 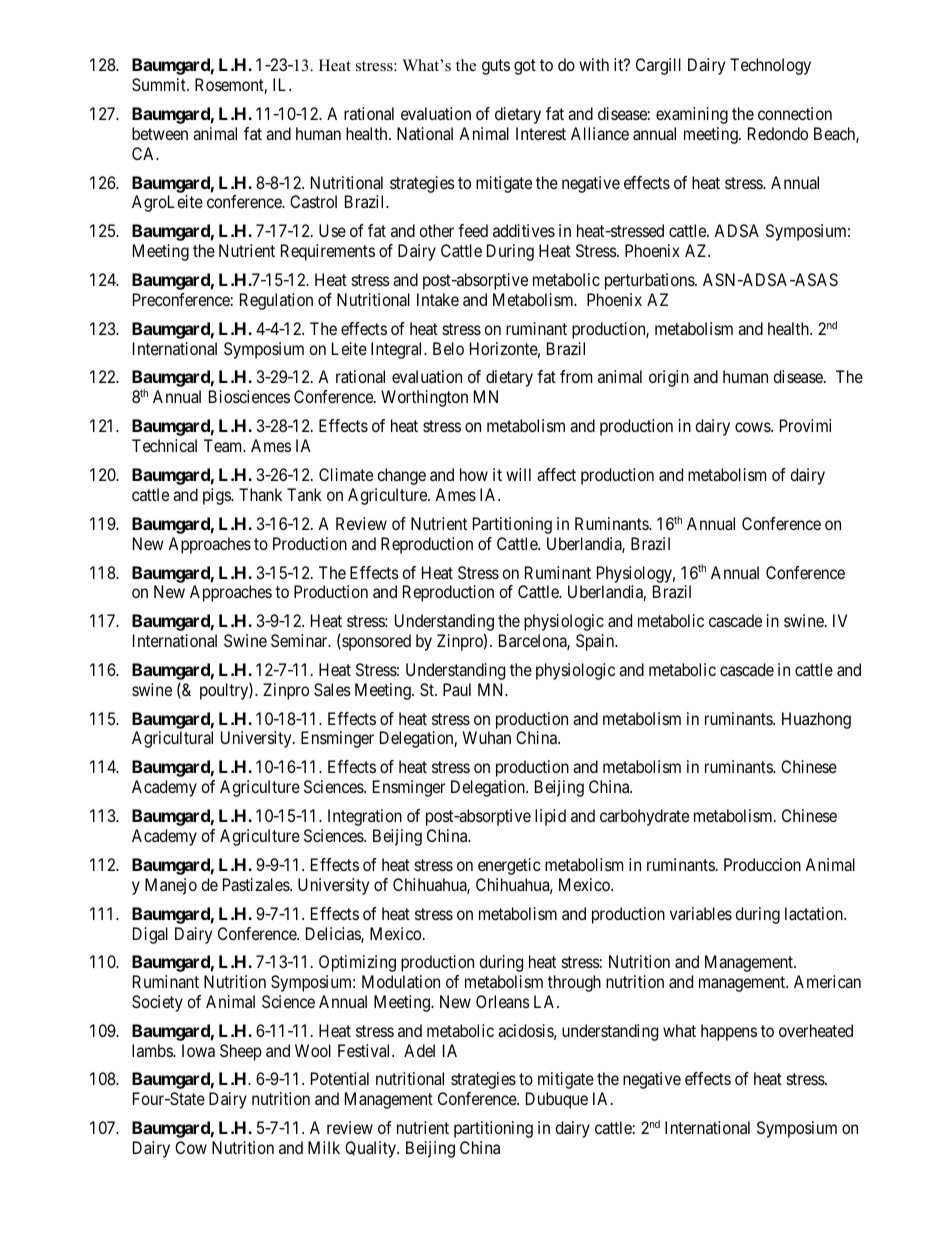 What do you see at coordinates (241, 1052) in the document?
I see `Sheep` at bounding box center [241, 1052].
